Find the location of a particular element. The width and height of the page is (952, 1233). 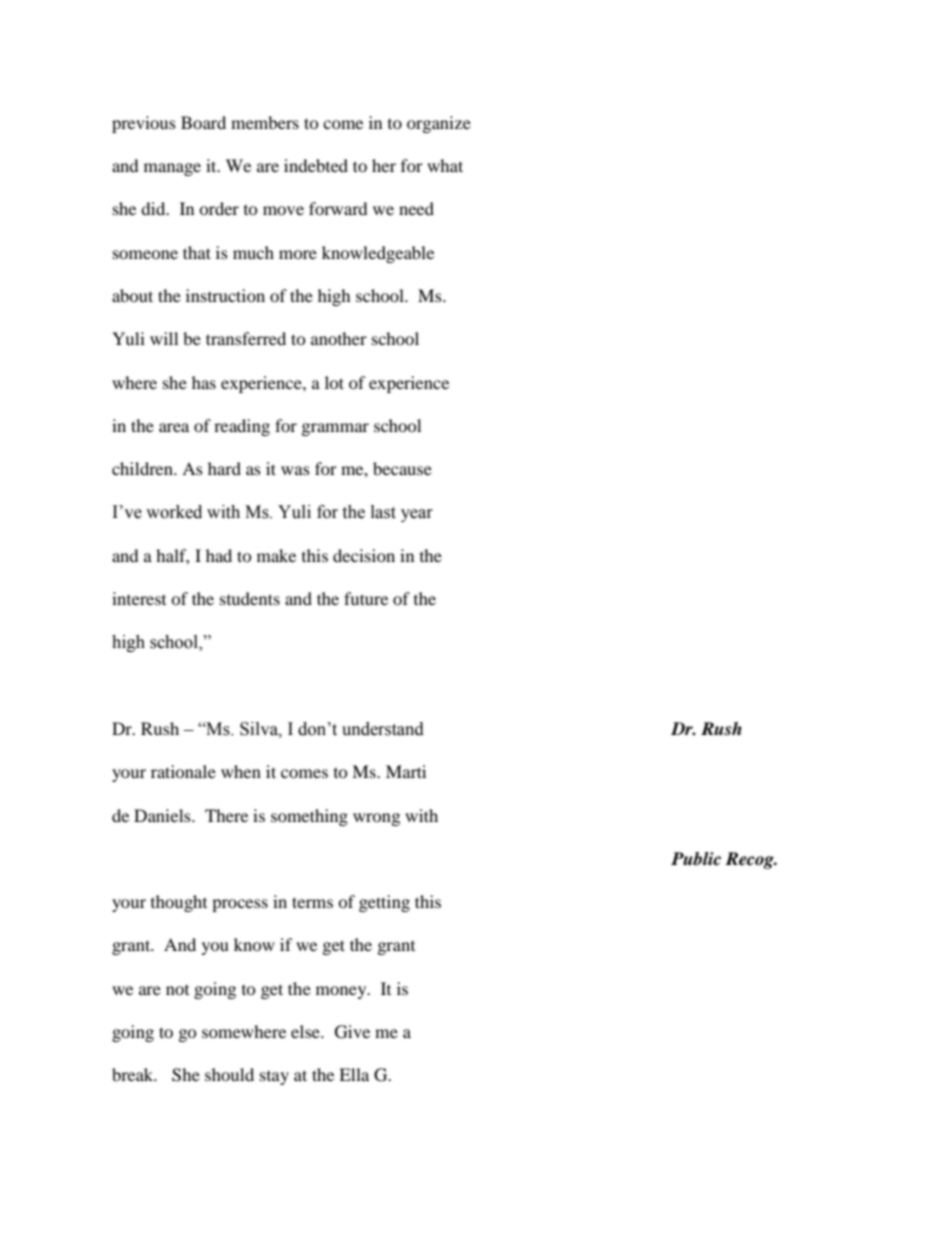

organize is located at coordinates (439, 124).
